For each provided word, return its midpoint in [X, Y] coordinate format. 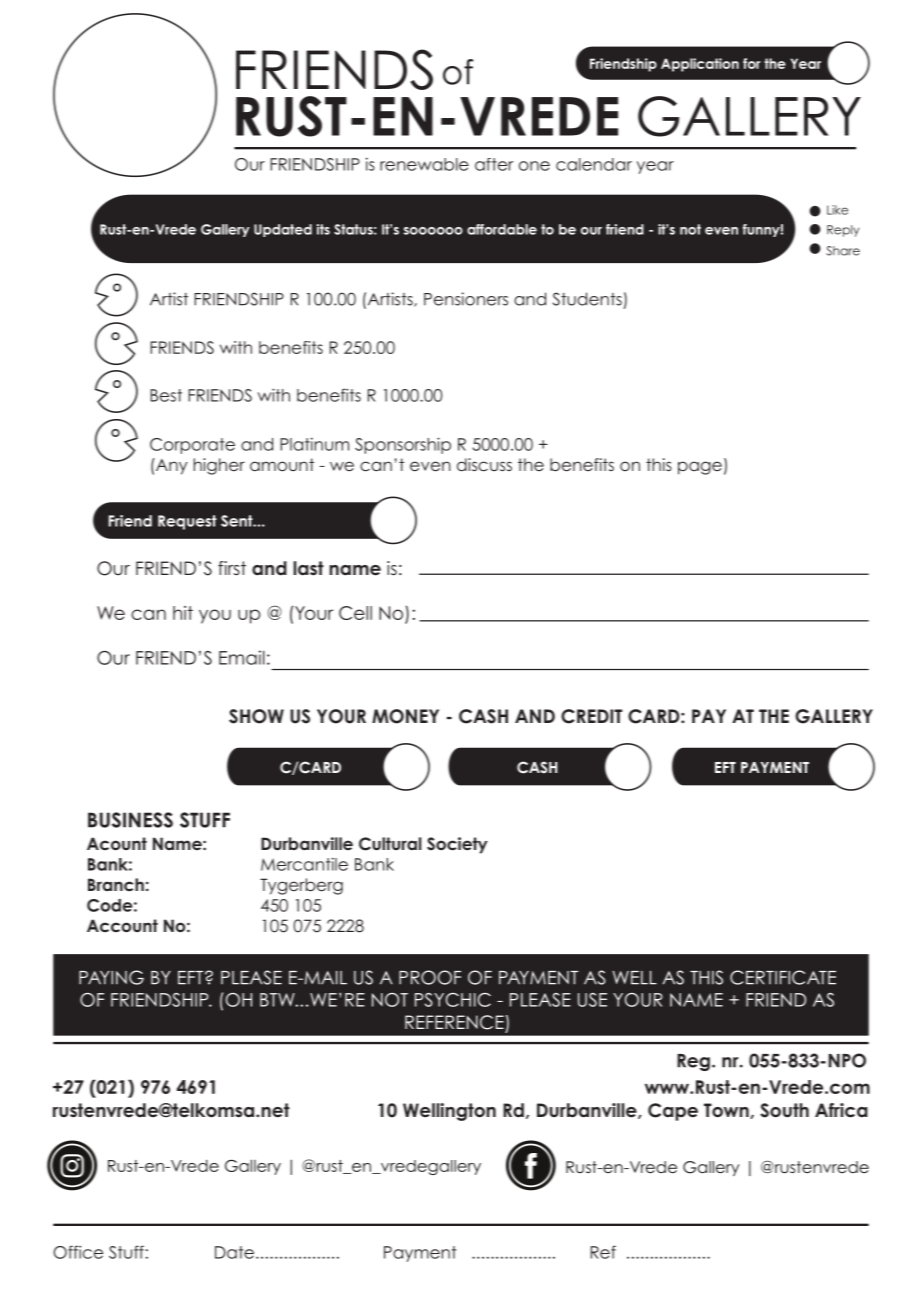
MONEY [405, 716]
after [494, 164]
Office [78, 1252]
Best [166, 395]
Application [700, 65]
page [700, 468]
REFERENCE [454, 1022]
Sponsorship [403, 445]
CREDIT [591, 716]
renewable [424, 164]
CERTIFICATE [783, 977]
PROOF [430, 977]
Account [122, 925]
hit [183, 613]
